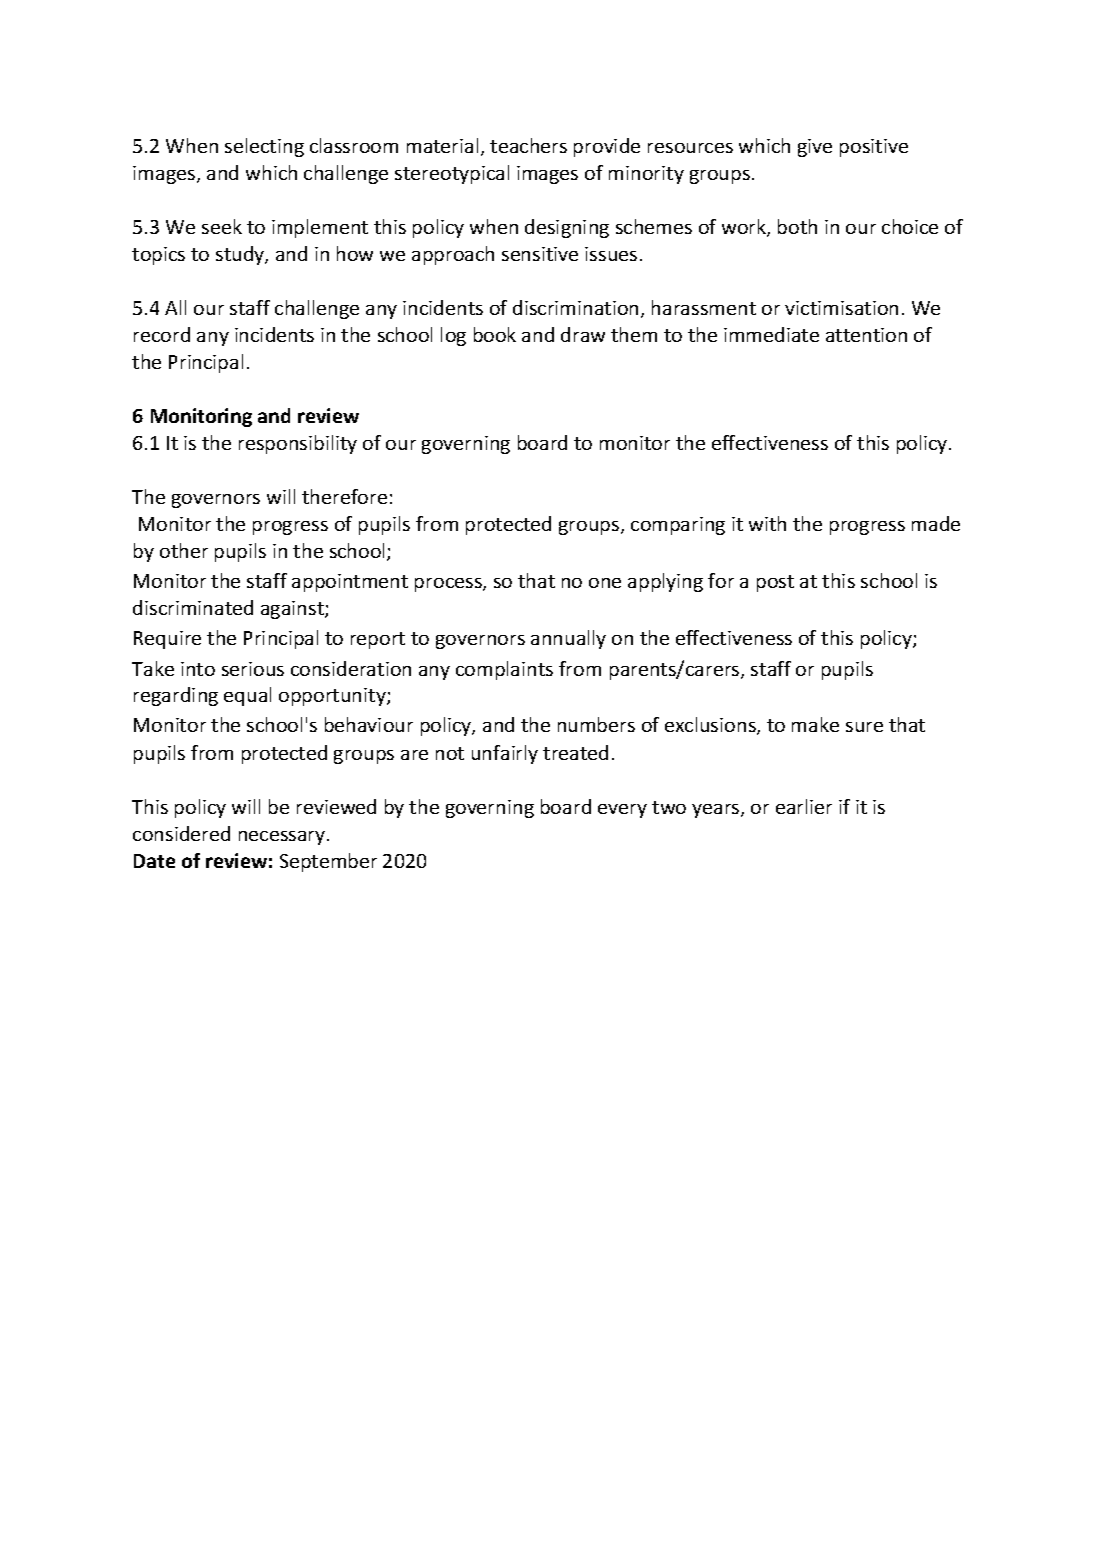 The width and height of the screenshot is (1097, 1552). What do you see at coordinates (815, 148) in the screenshot?
I see `give` at bounding box center [815, 148].
